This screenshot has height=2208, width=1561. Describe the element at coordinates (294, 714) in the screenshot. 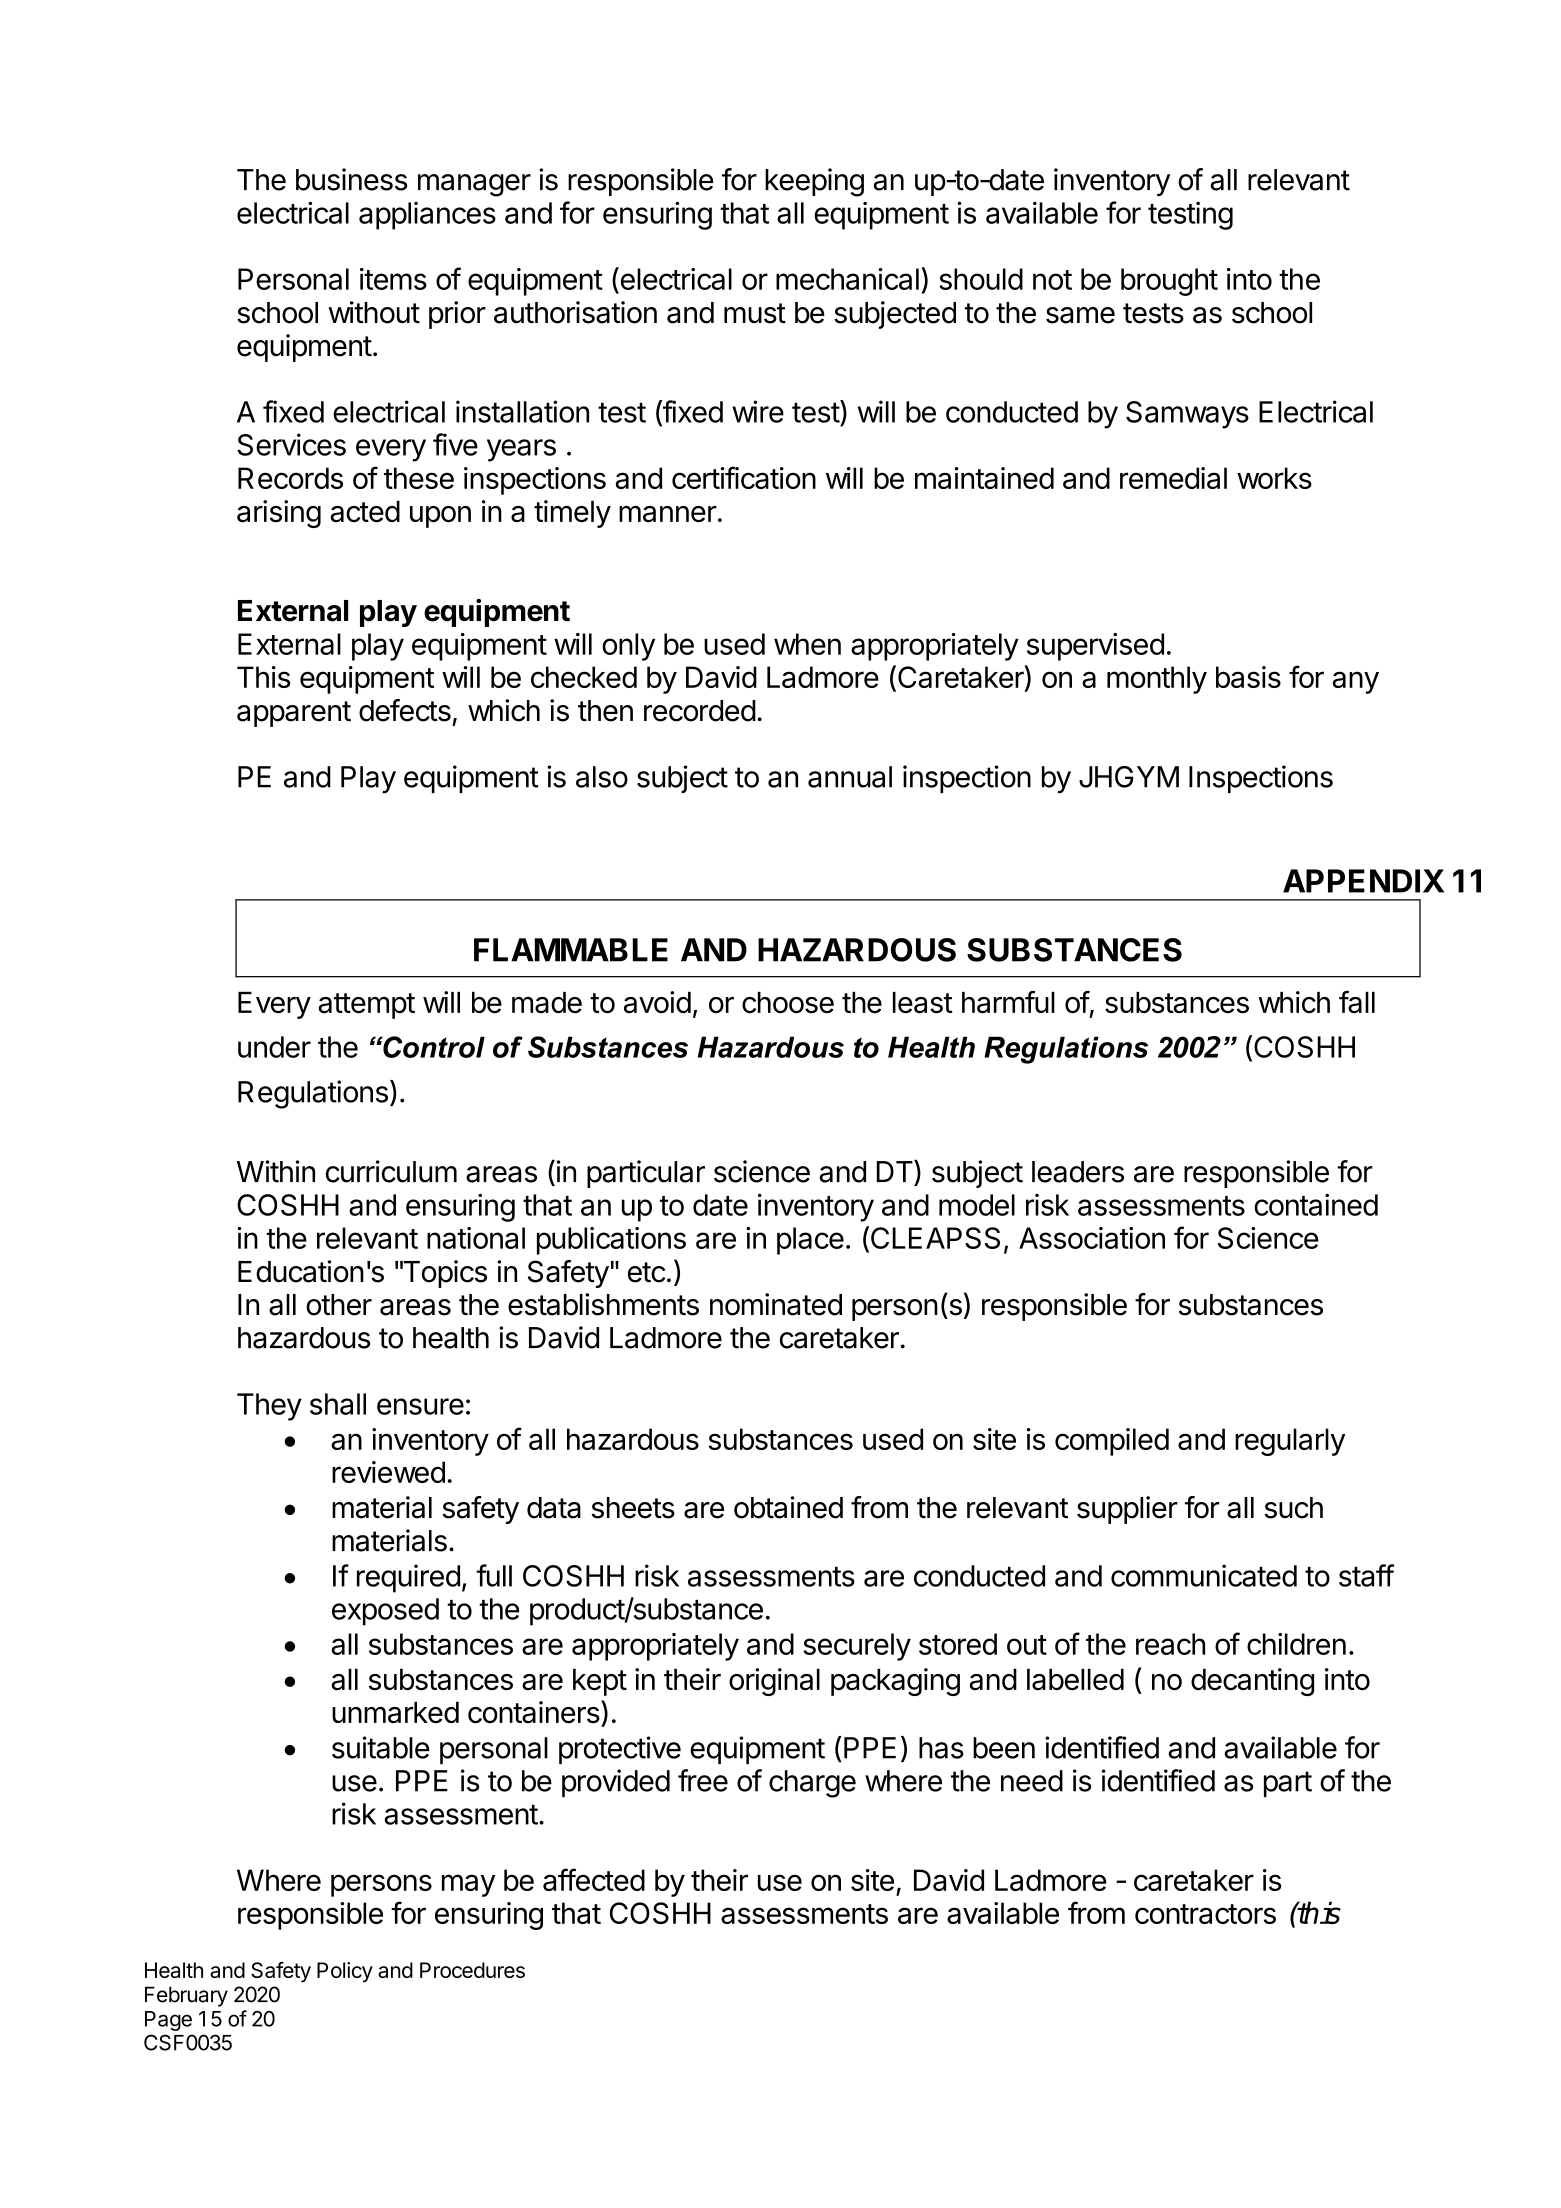

I see `apparent` at that location.
